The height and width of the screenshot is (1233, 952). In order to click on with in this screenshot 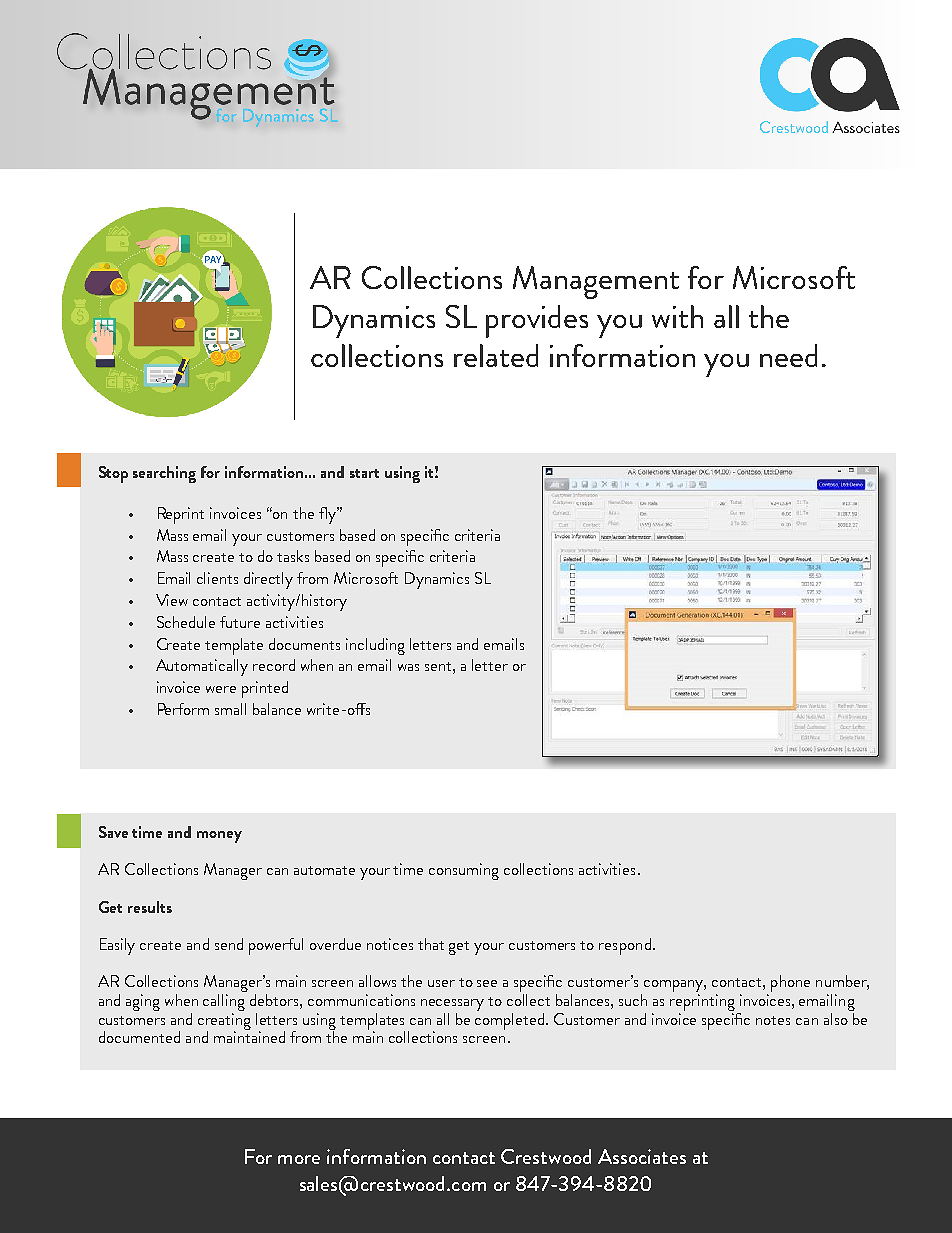, I will do `click(677, 316)`.
